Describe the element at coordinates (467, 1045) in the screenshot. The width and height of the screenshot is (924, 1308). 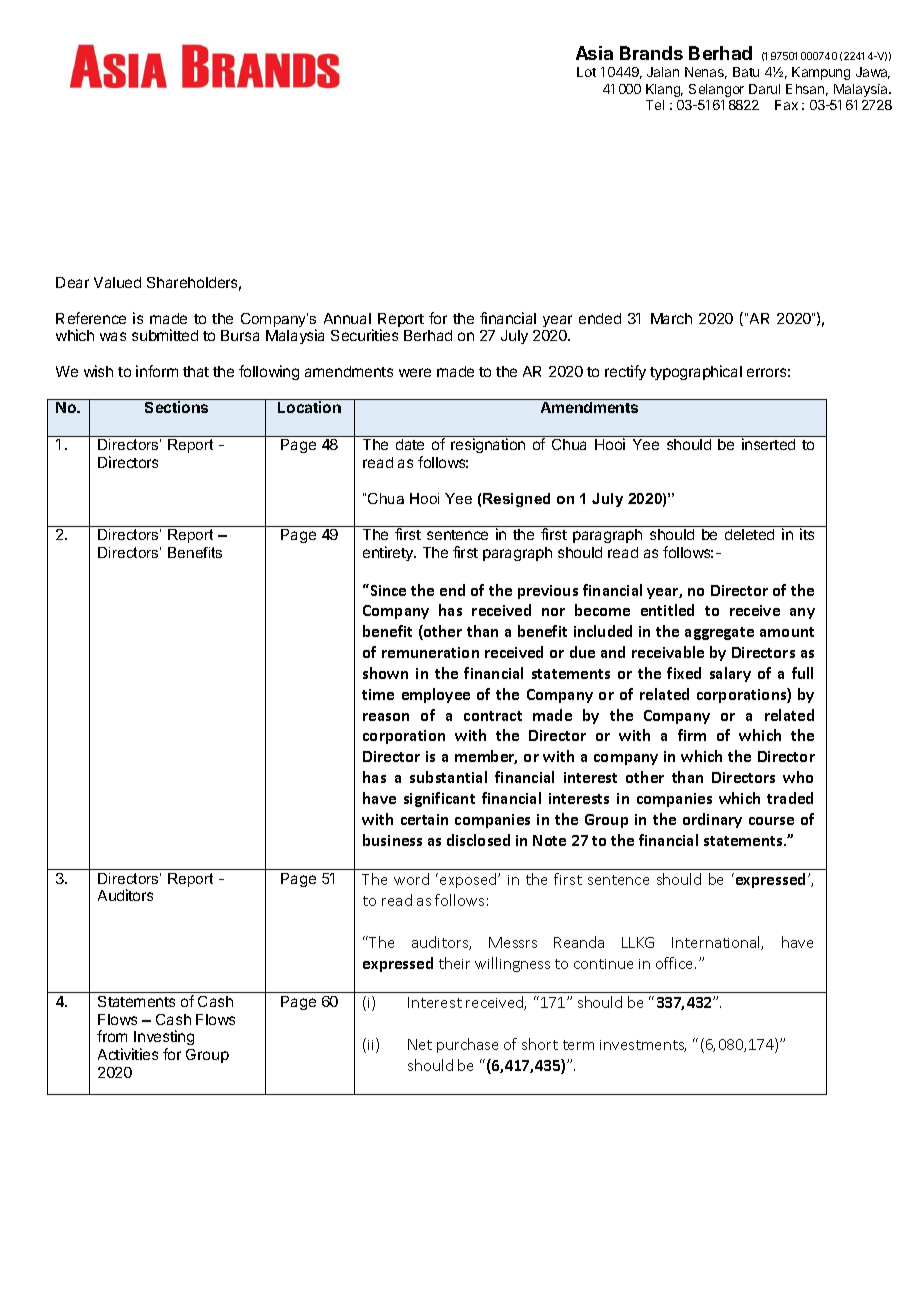
I see `purchase` at that location.
